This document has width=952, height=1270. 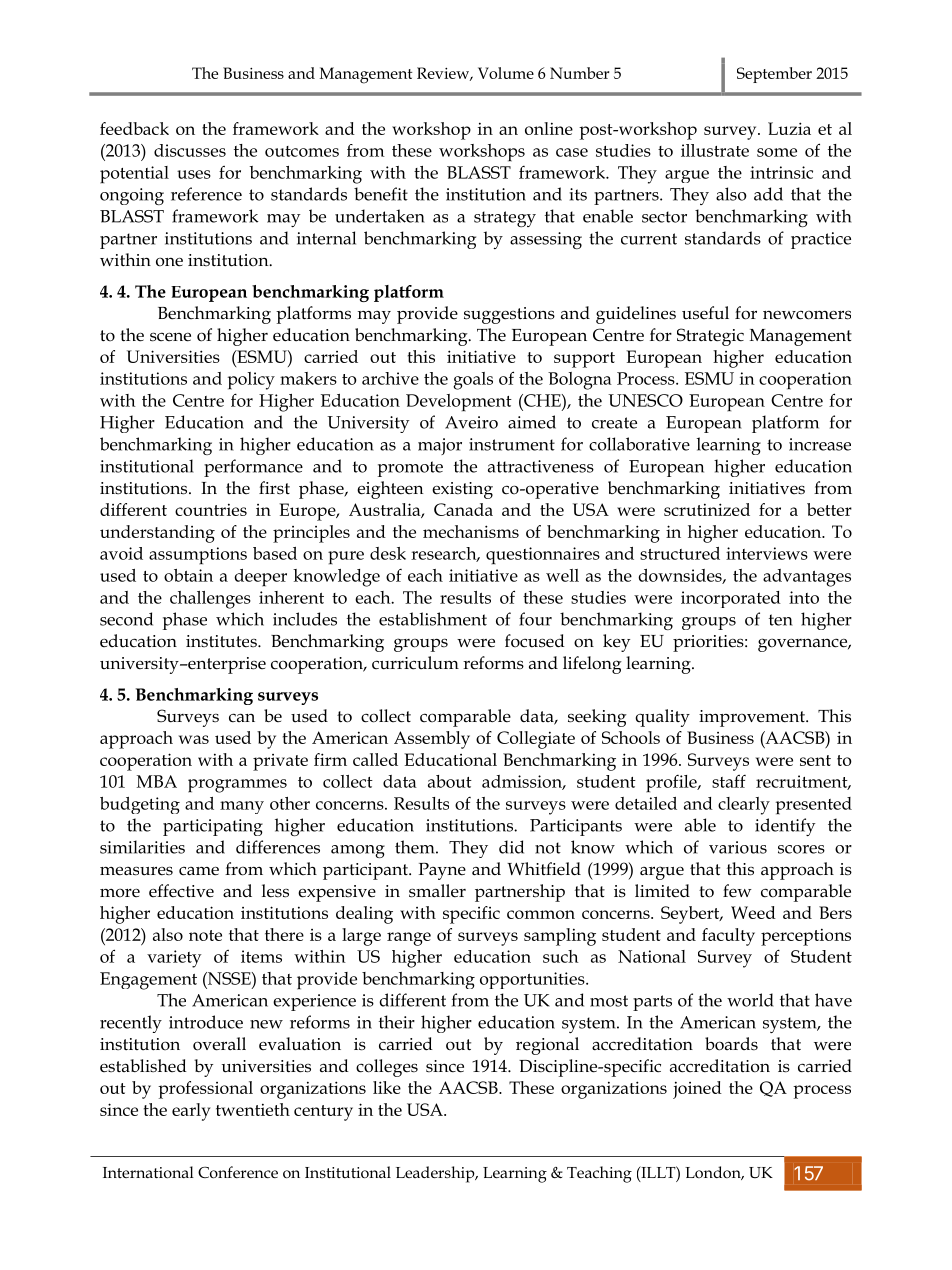 What do you see at coordinates (190, 150) in the document?
I see `discusses` at bounding box center [190, 150].
